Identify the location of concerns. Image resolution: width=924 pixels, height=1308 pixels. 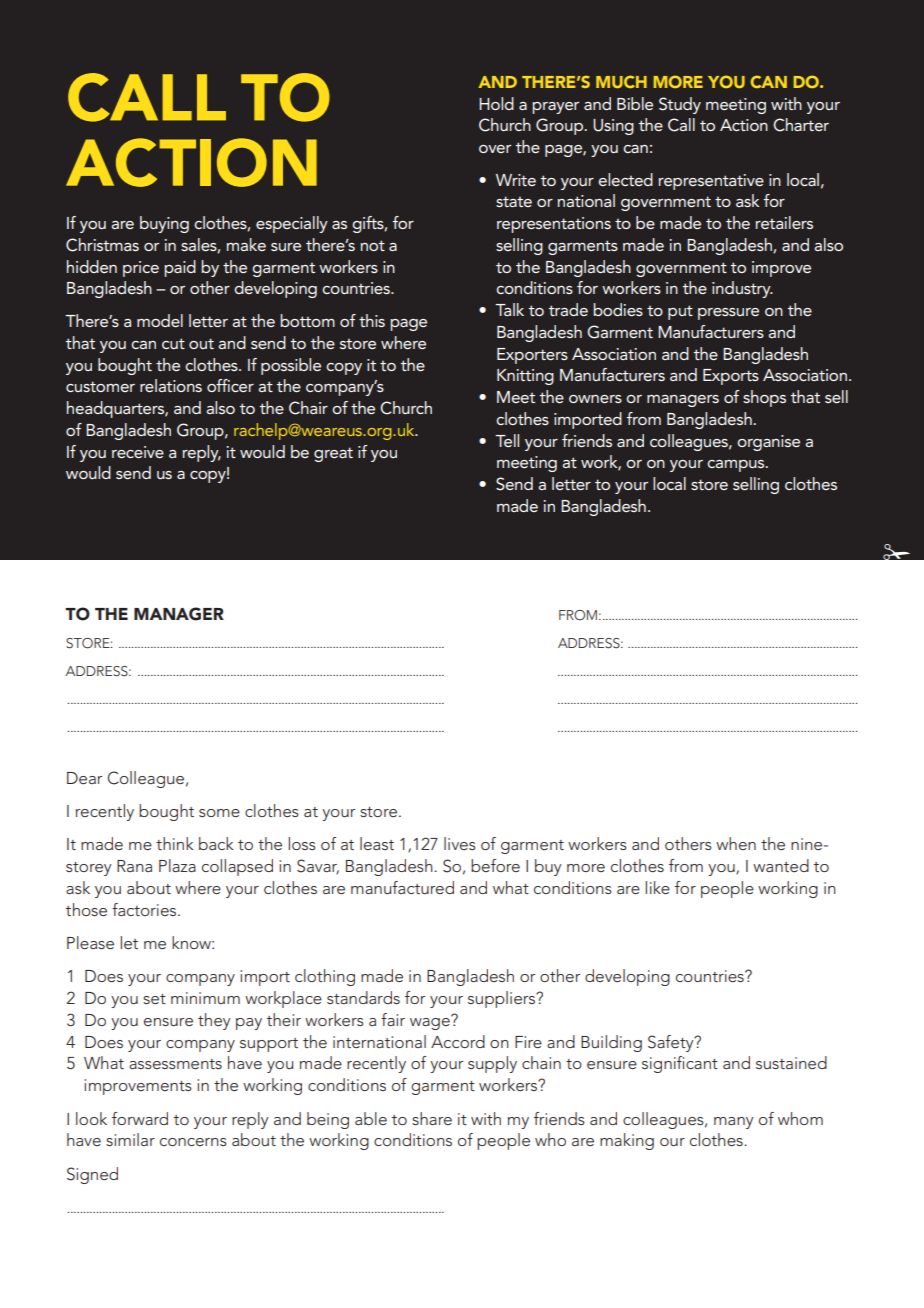
(193, 1142).
